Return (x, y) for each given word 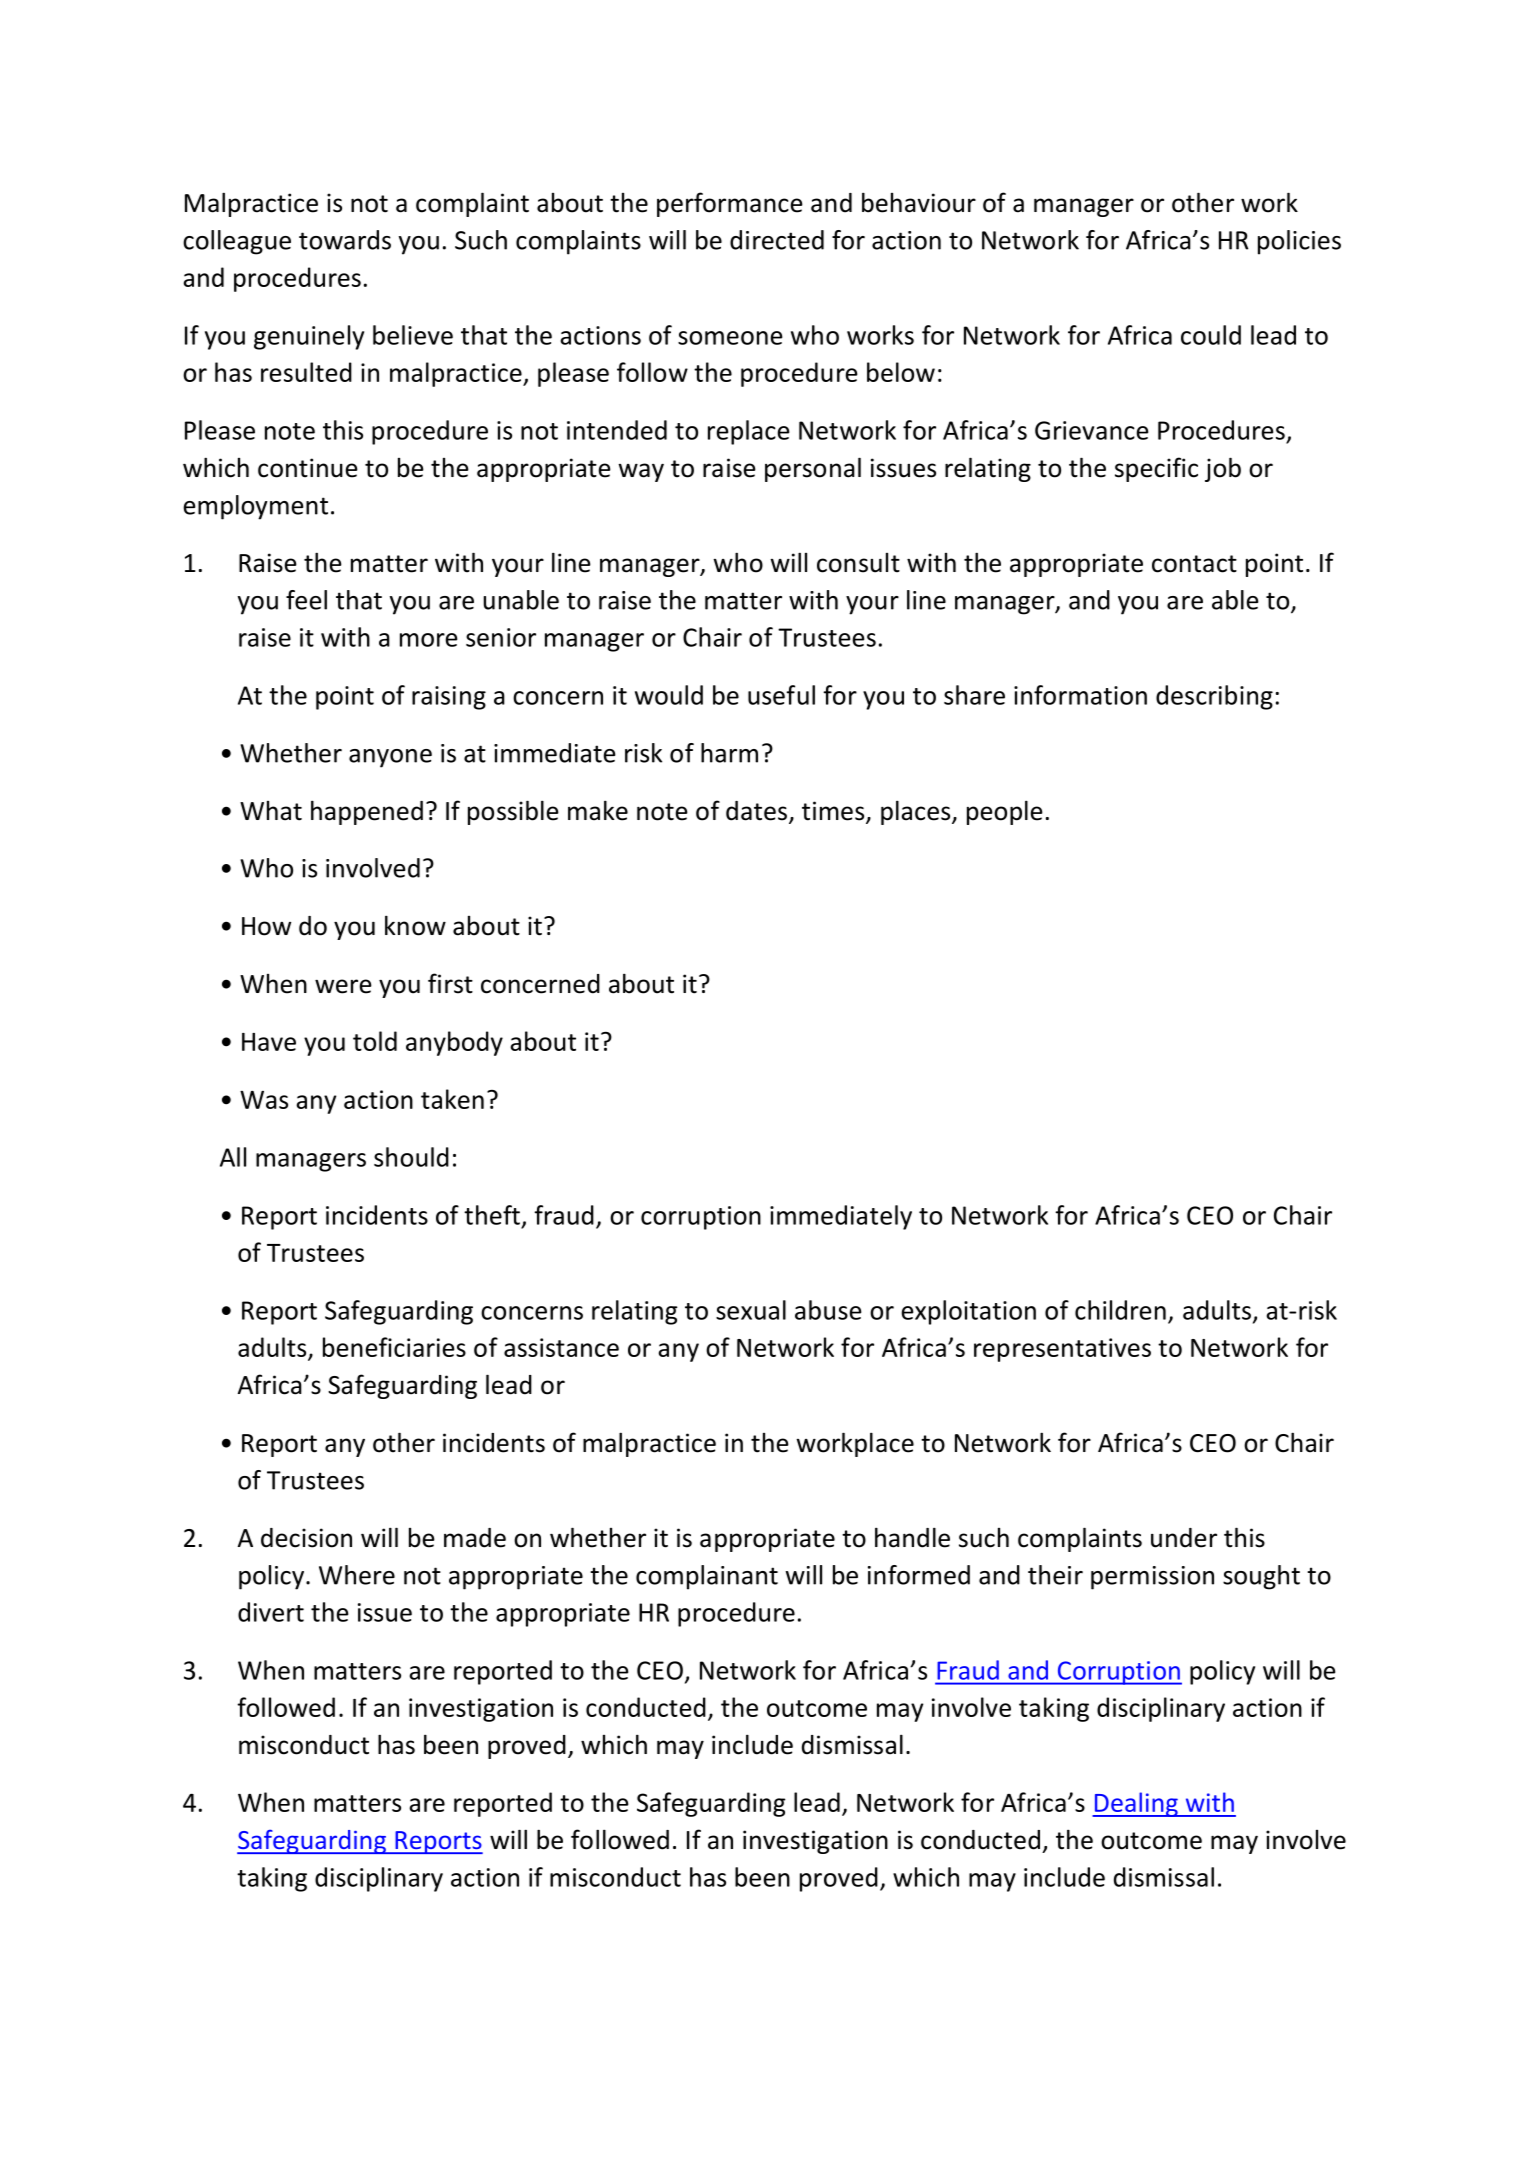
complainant (707, 1577)
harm (729, 753)
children (1120, 1310)
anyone (390, 758)
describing (1214, 697)
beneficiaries (394, 1347)
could (1211, 335)
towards (345, 240)
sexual (751, 1310)
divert (271, 1612)
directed (777, 240)
